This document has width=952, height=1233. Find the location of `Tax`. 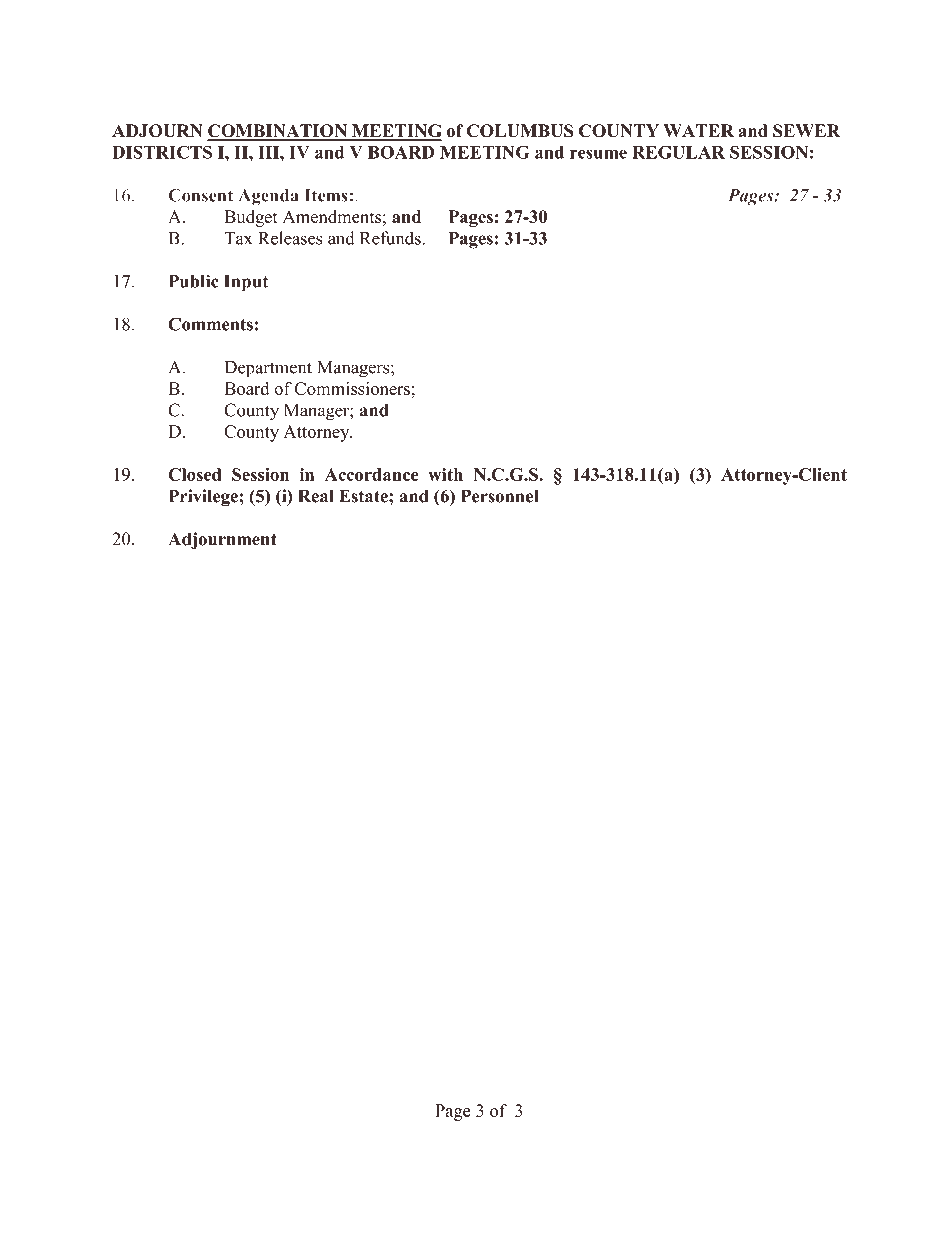

Tax is located at coordinates (238, 238).
